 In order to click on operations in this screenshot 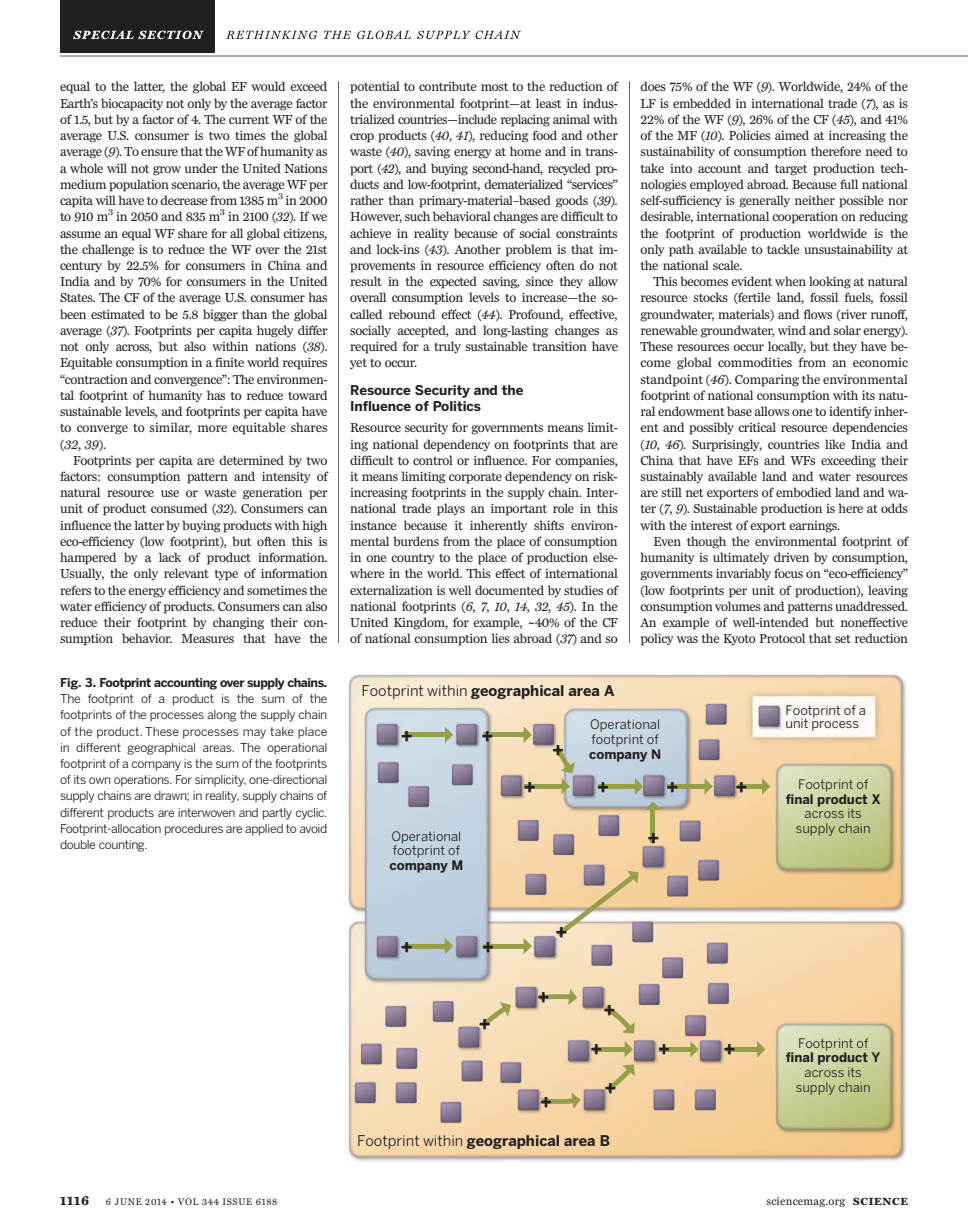, I will do `click(143, 781)`.
